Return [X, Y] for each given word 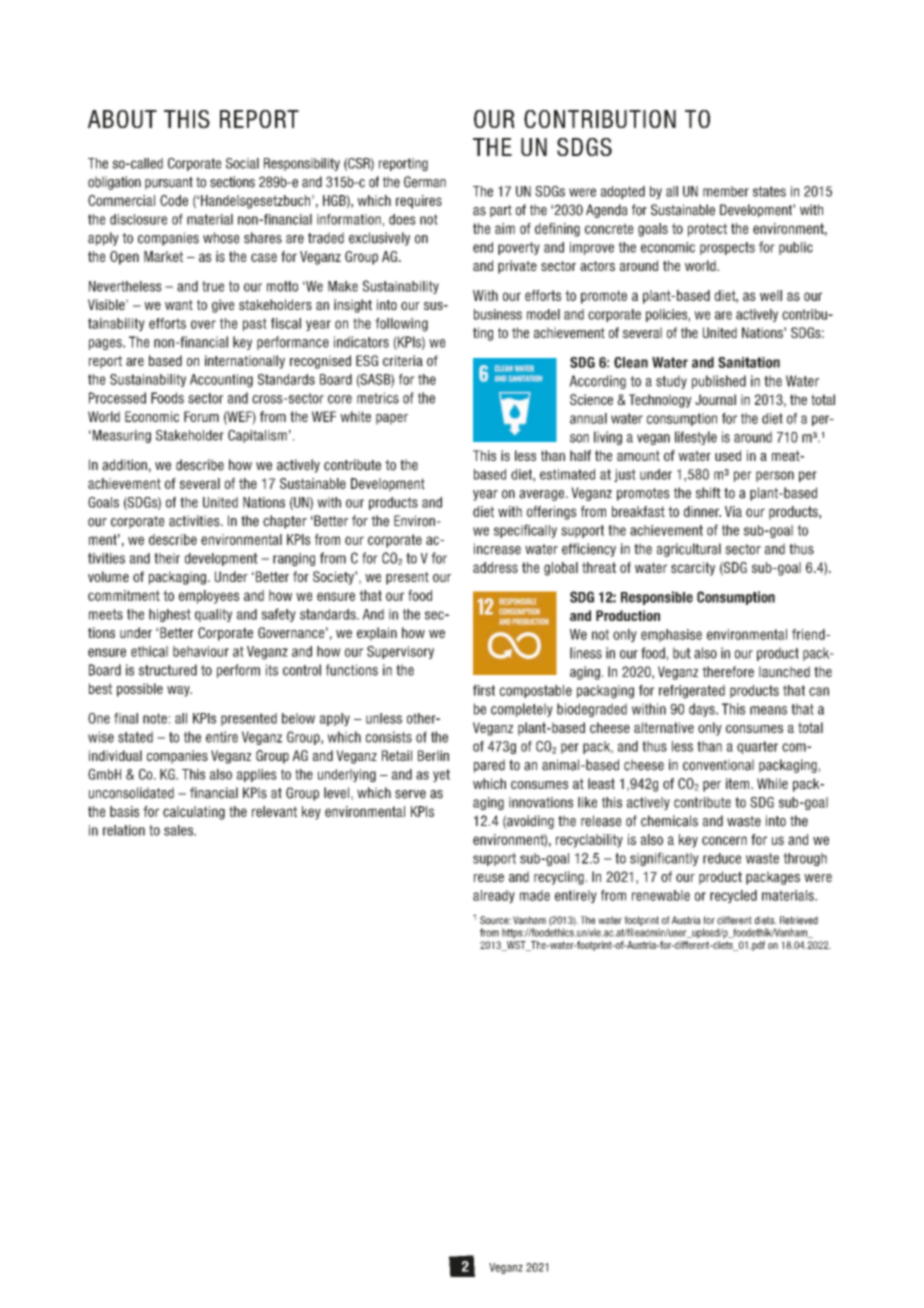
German [425, 182]
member [726, 191]
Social [242, 163]
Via [733, 511]
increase [497, 549]
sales [179, 830]
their [167, 558]
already [494, 896]
